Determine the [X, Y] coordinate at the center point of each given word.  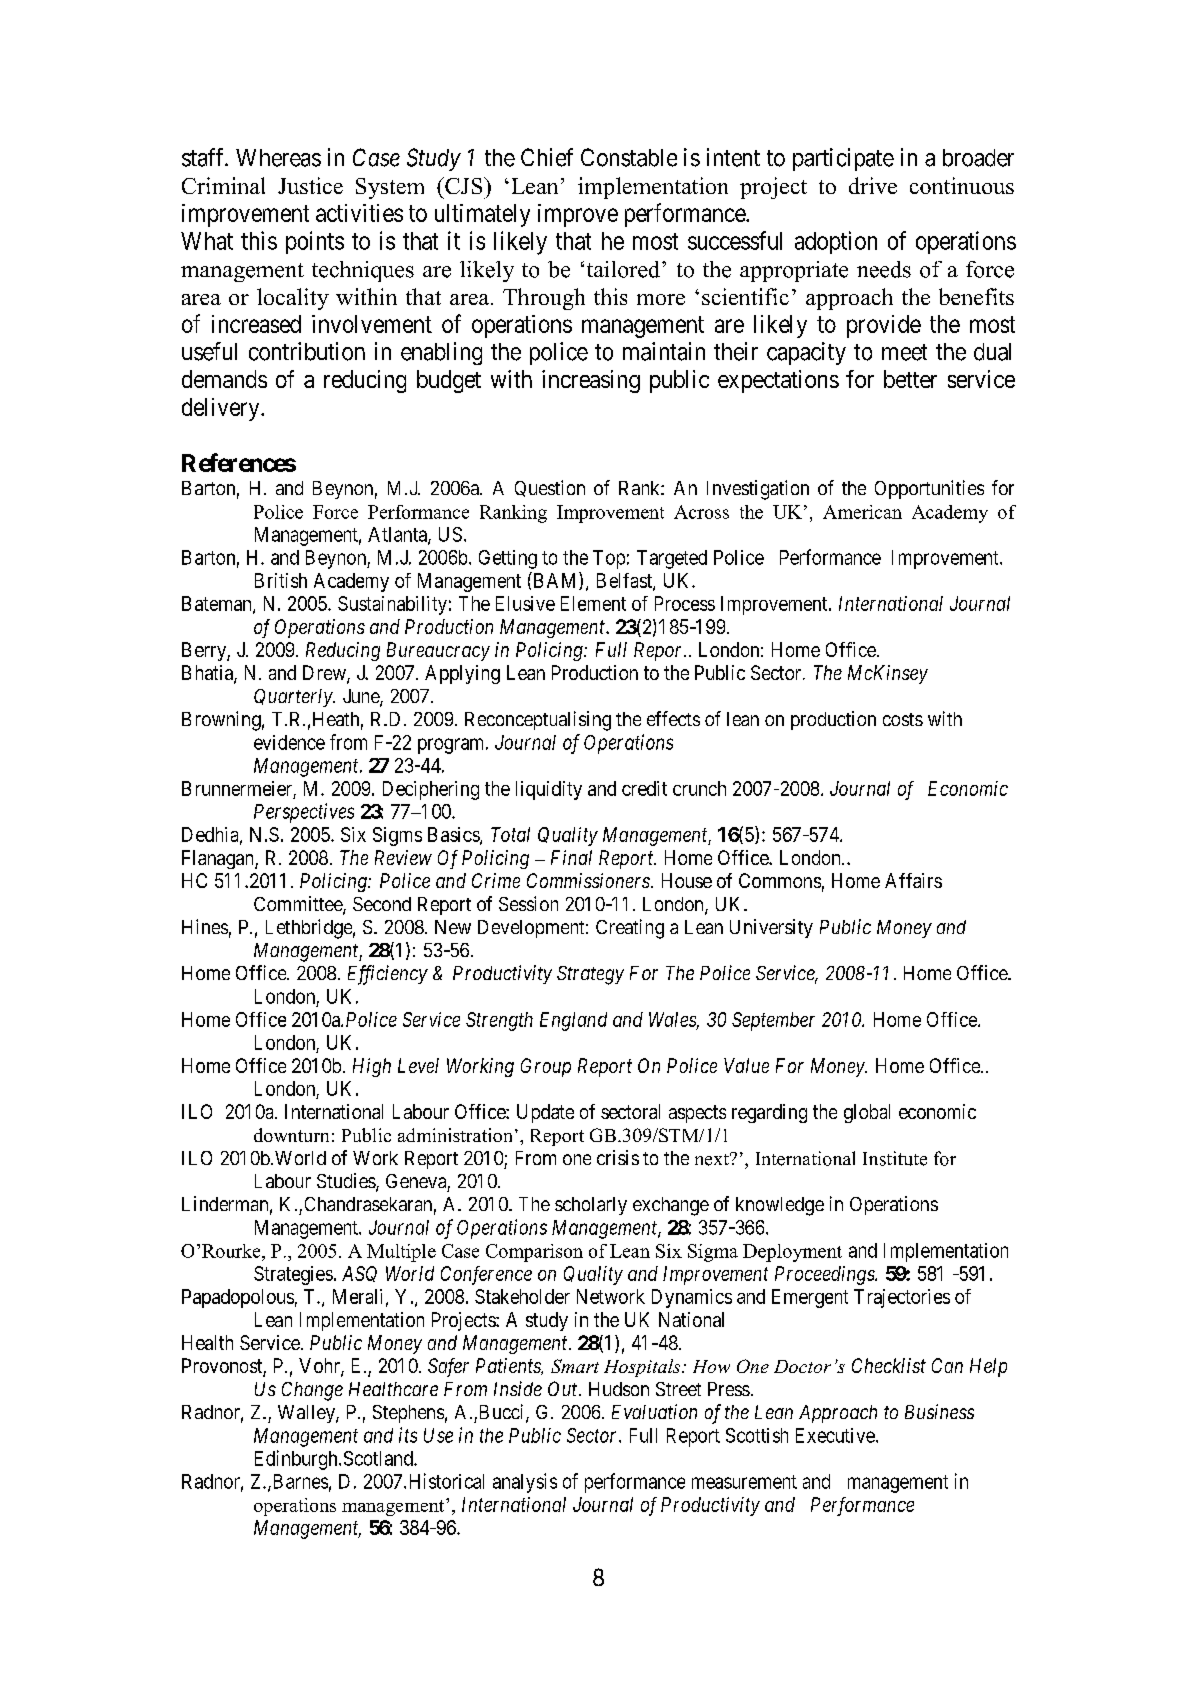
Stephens [408, 1414]
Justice [310, 185]
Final [571, 857]
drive [873, 185]
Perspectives [304, 813]
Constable [629, 157]
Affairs [913, 880]
